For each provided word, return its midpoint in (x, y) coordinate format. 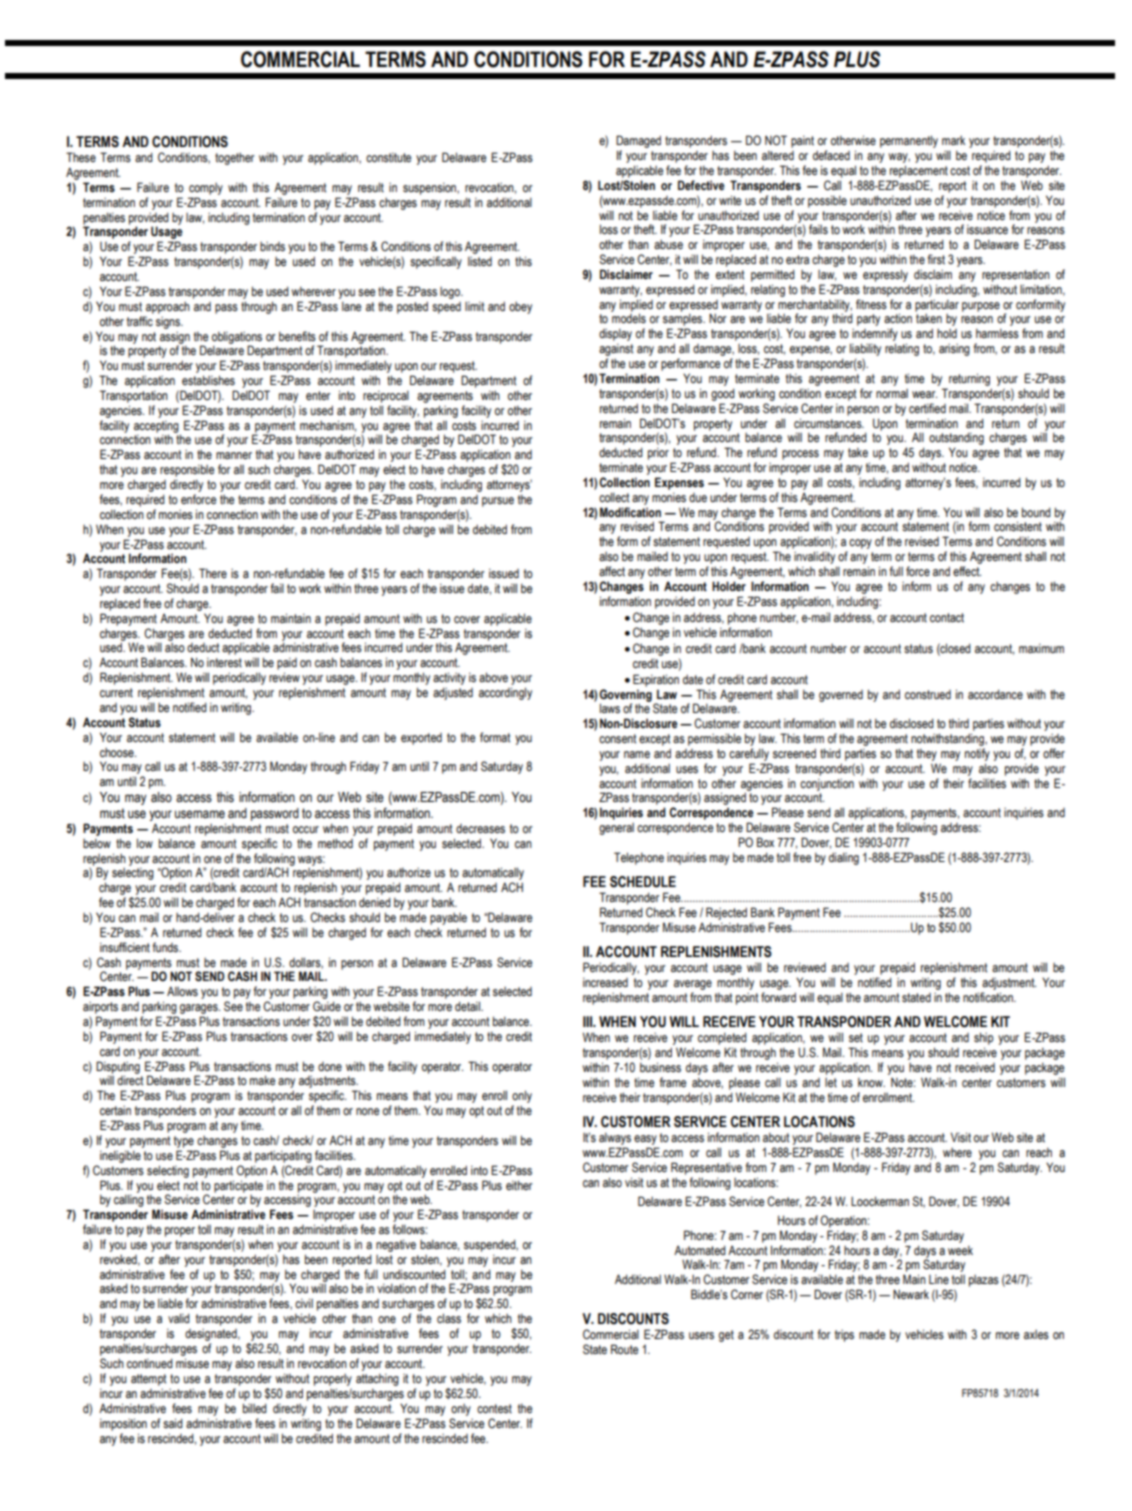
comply (206, 189)
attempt (148, 1380)
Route (624, 1349)
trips (844, 1336)
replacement (919, 171)
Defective (701, 185)
